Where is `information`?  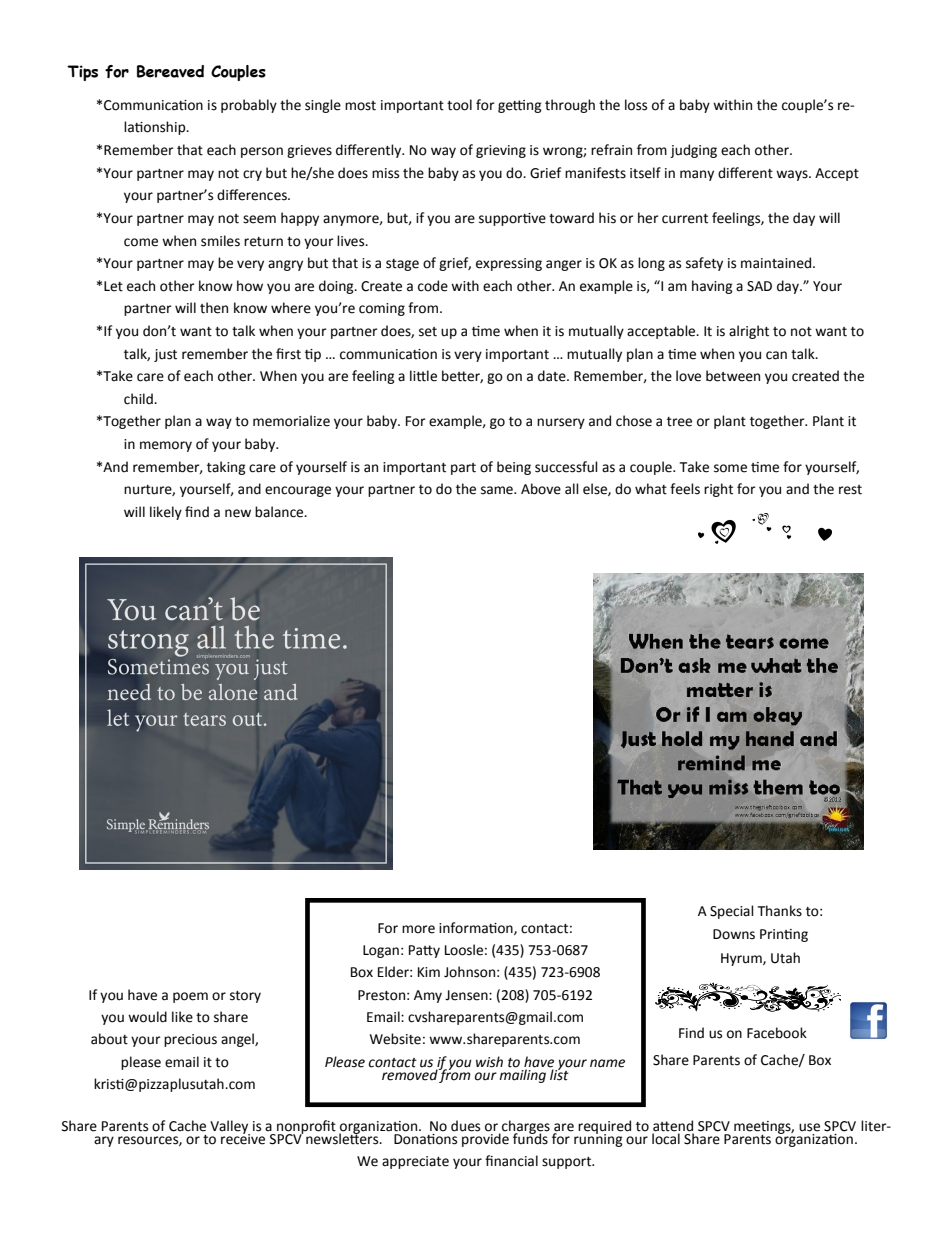 information is located at coordinates (477, 928).
